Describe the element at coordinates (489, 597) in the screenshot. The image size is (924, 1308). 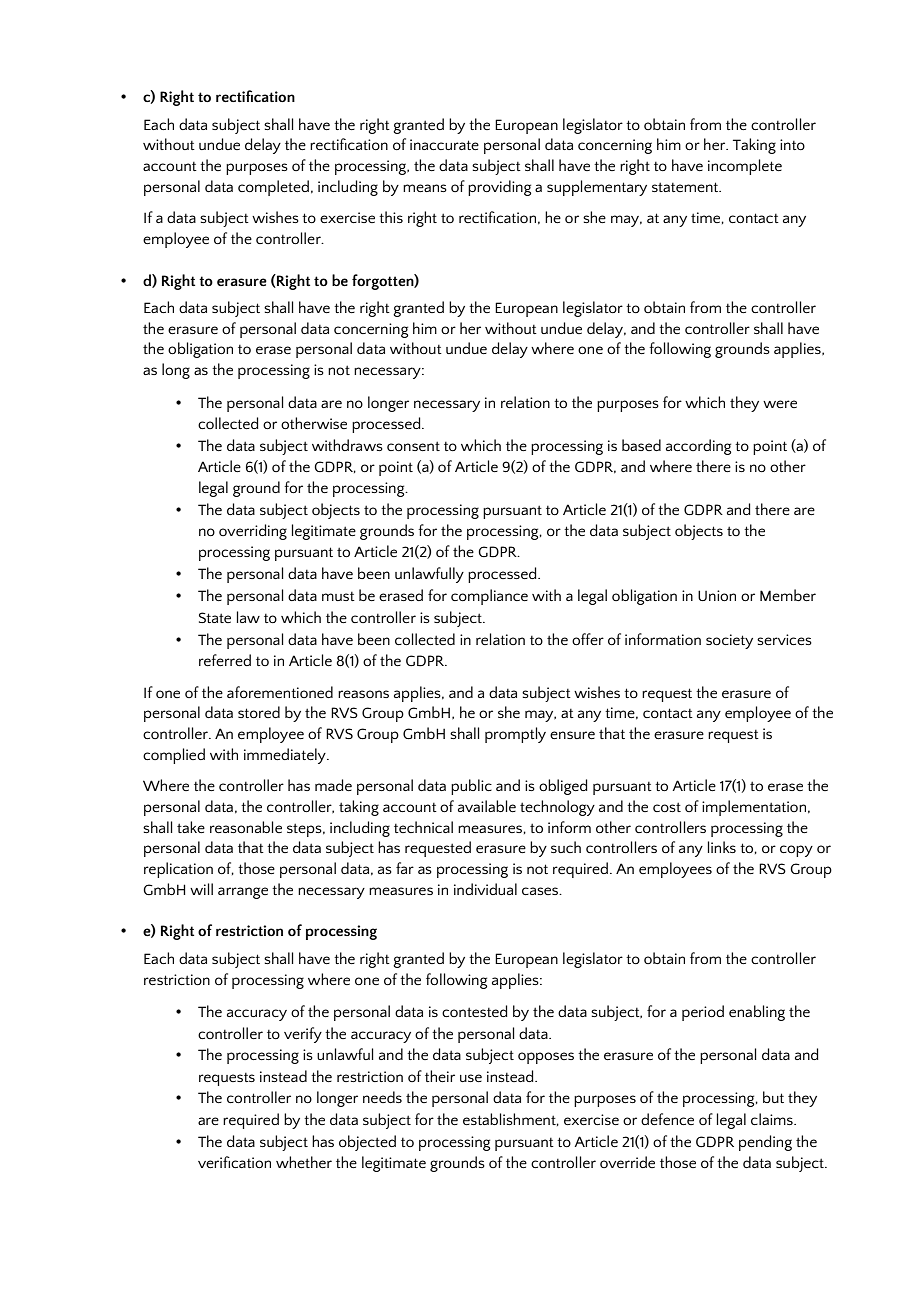
I see `compliance` at that location.
